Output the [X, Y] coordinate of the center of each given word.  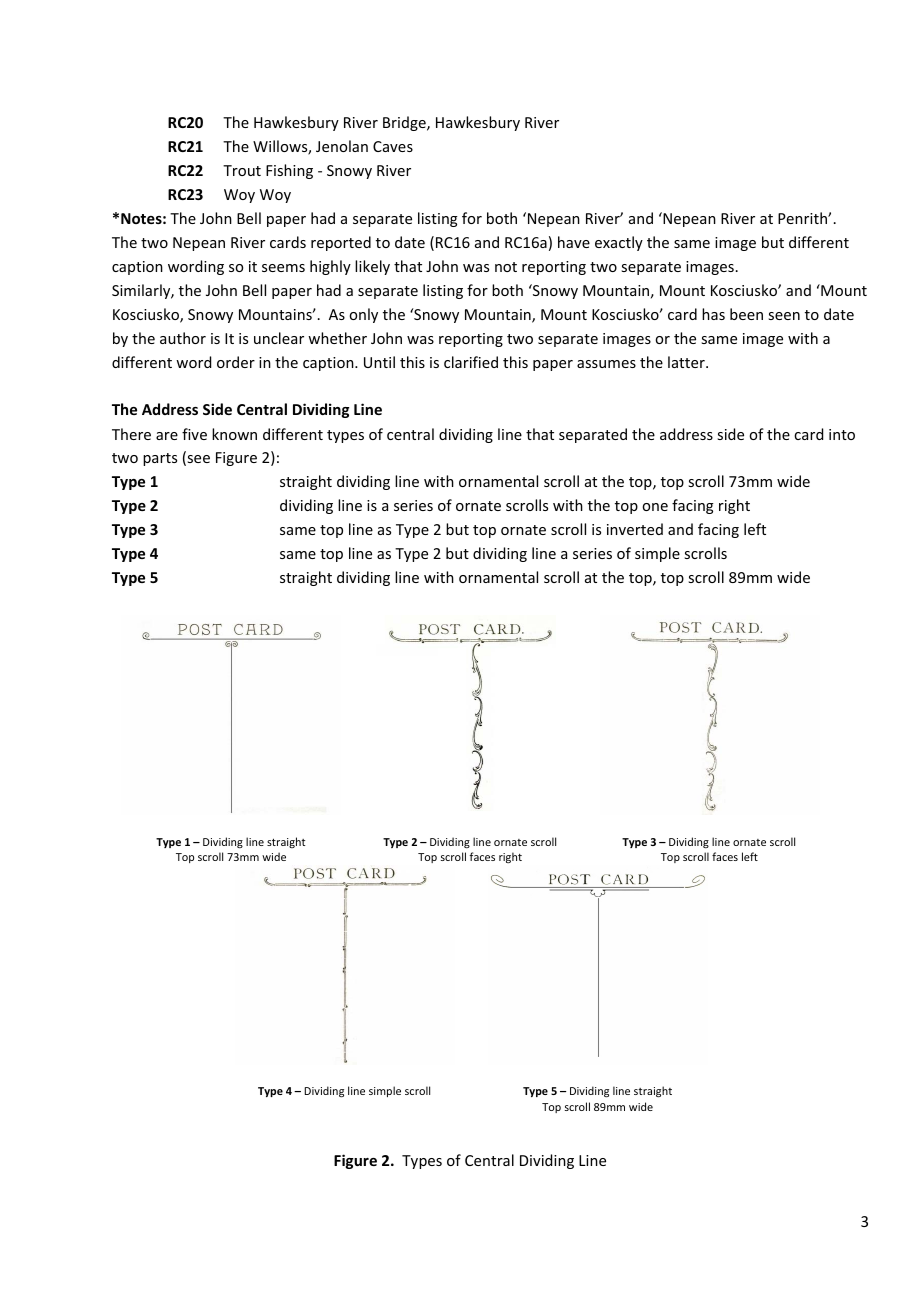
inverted [635, 529]
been [746, 314]
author [183, 338]
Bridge [405, 123]
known [234, 434]
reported [341, 243]
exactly [619, 243]
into [842, 434]
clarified [471, 362]
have [574, 242]
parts [160, 459]
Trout [242, 170]
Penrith [803, 218]
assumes [606, 364]
